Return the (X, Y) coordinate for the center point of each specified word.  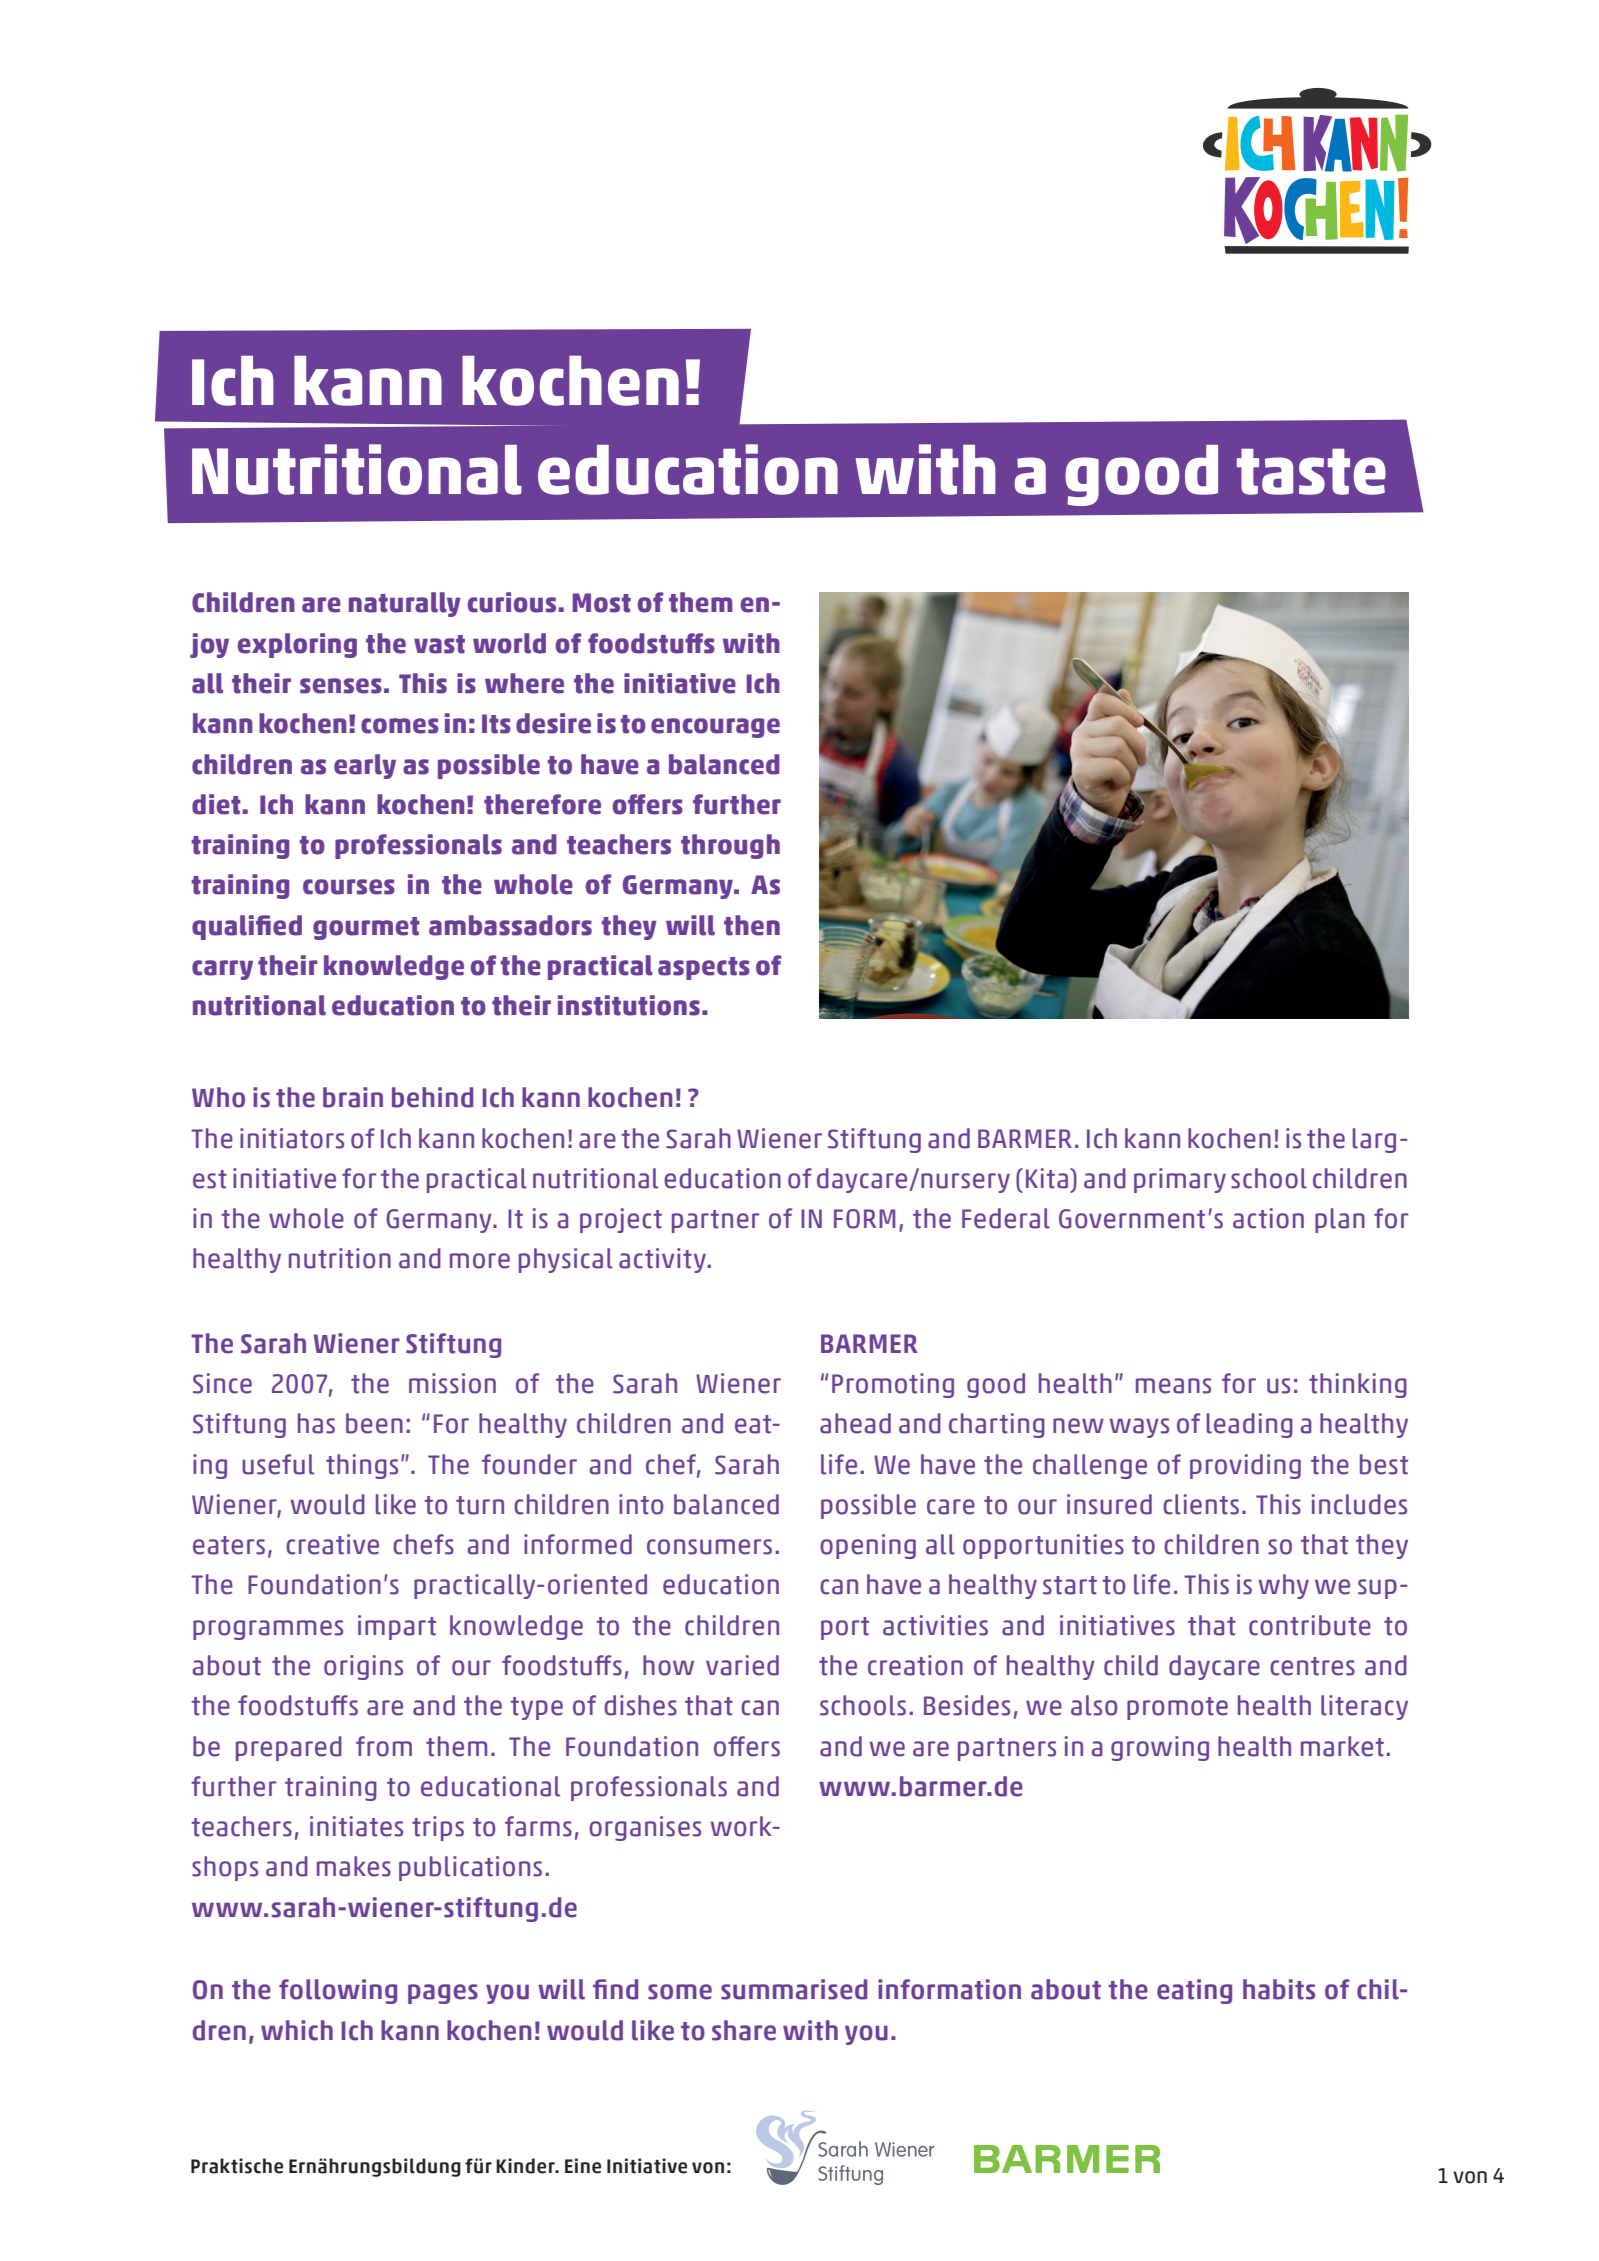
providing (1245, 1466)
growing (1160, 1748)
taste (1311, 472)
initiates (356, 1826)
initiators (292, 1138)
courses (349, 887)
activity (662, 1260)
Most (601, 603)
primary (1180, 1180)
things (362, 1466)
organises (645, 1828)
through (730, 846)
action (1268, 1218)
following (338, 1991)
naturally (405, 604)
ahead (855, 1423)
